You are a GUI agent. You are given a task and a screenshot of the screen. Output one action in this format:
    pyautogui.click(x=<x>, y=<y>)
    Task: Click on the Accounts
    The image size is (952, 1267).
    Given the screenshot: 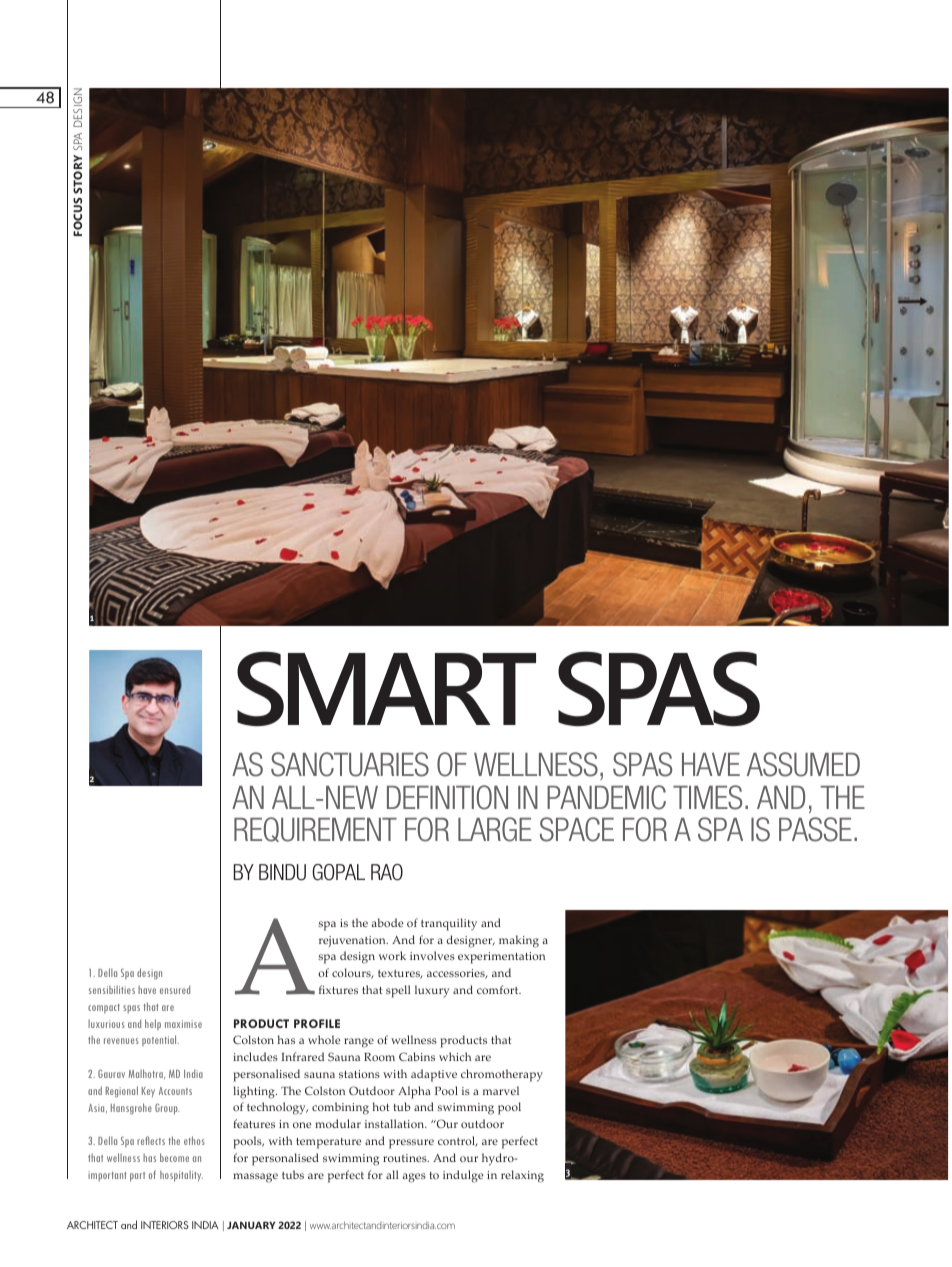 What is the action you would take?
    pyautogui.click(x=175, y=1091)
